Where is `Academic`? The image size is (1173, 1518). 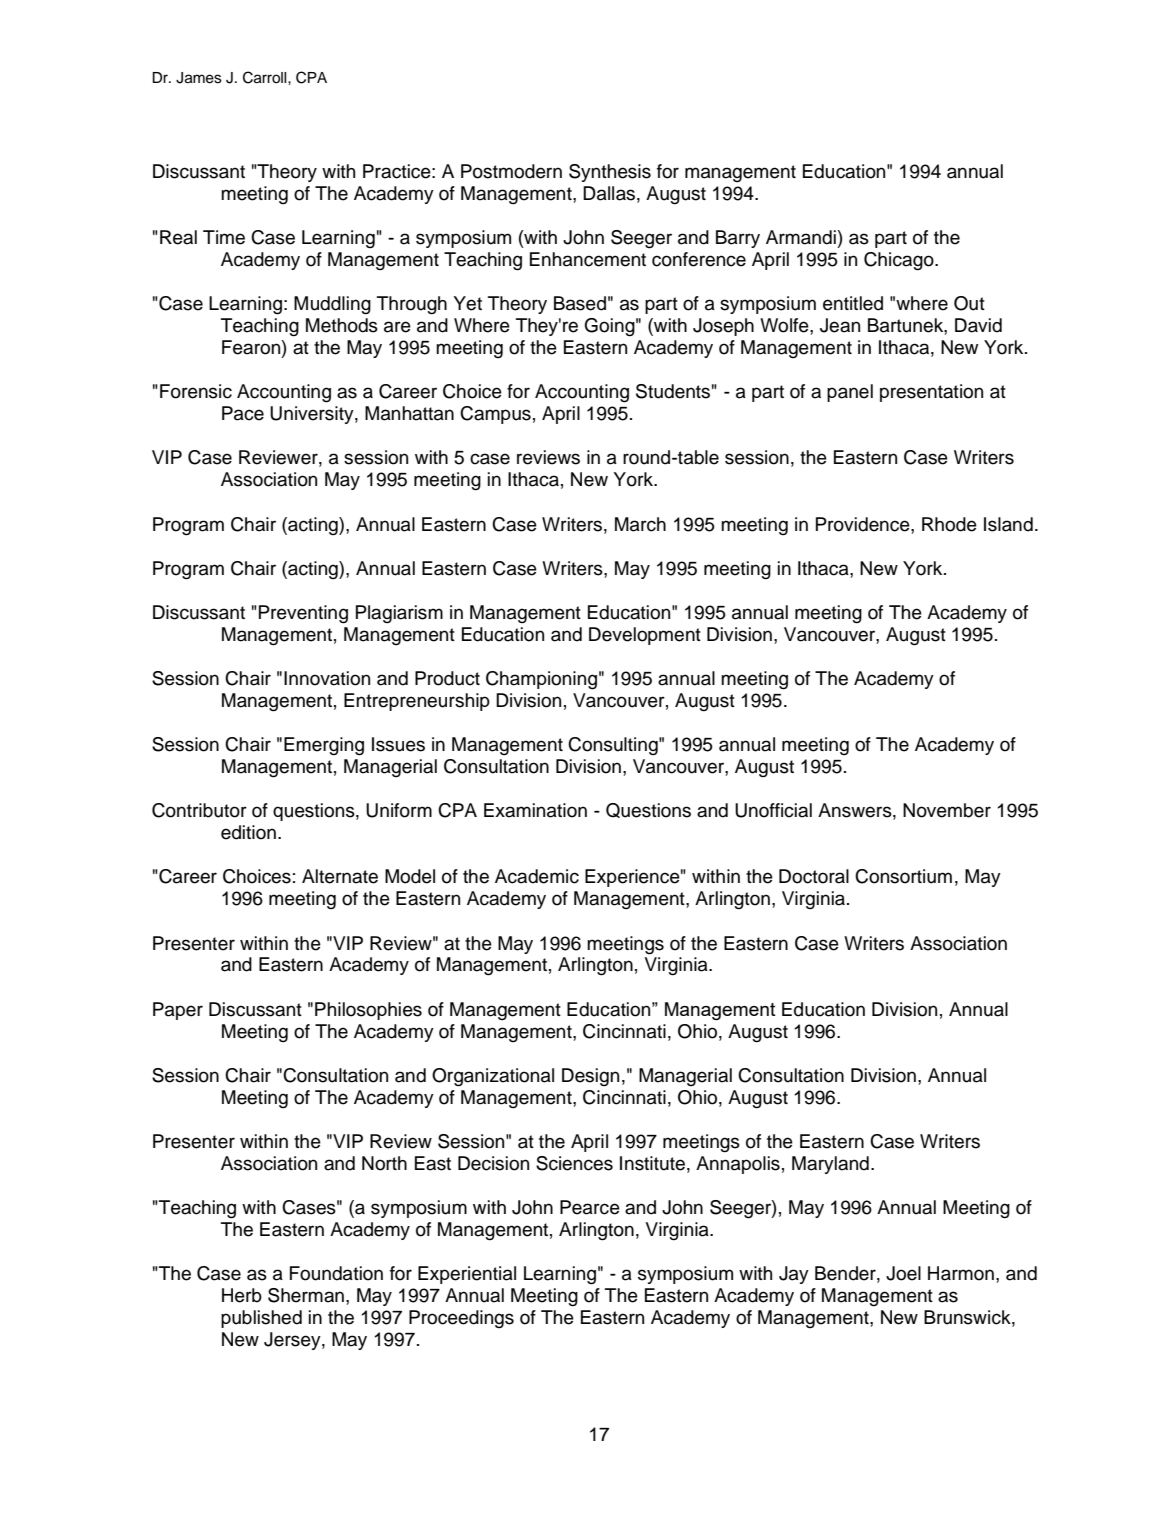
Academic is located at coordinates (537, 876).
